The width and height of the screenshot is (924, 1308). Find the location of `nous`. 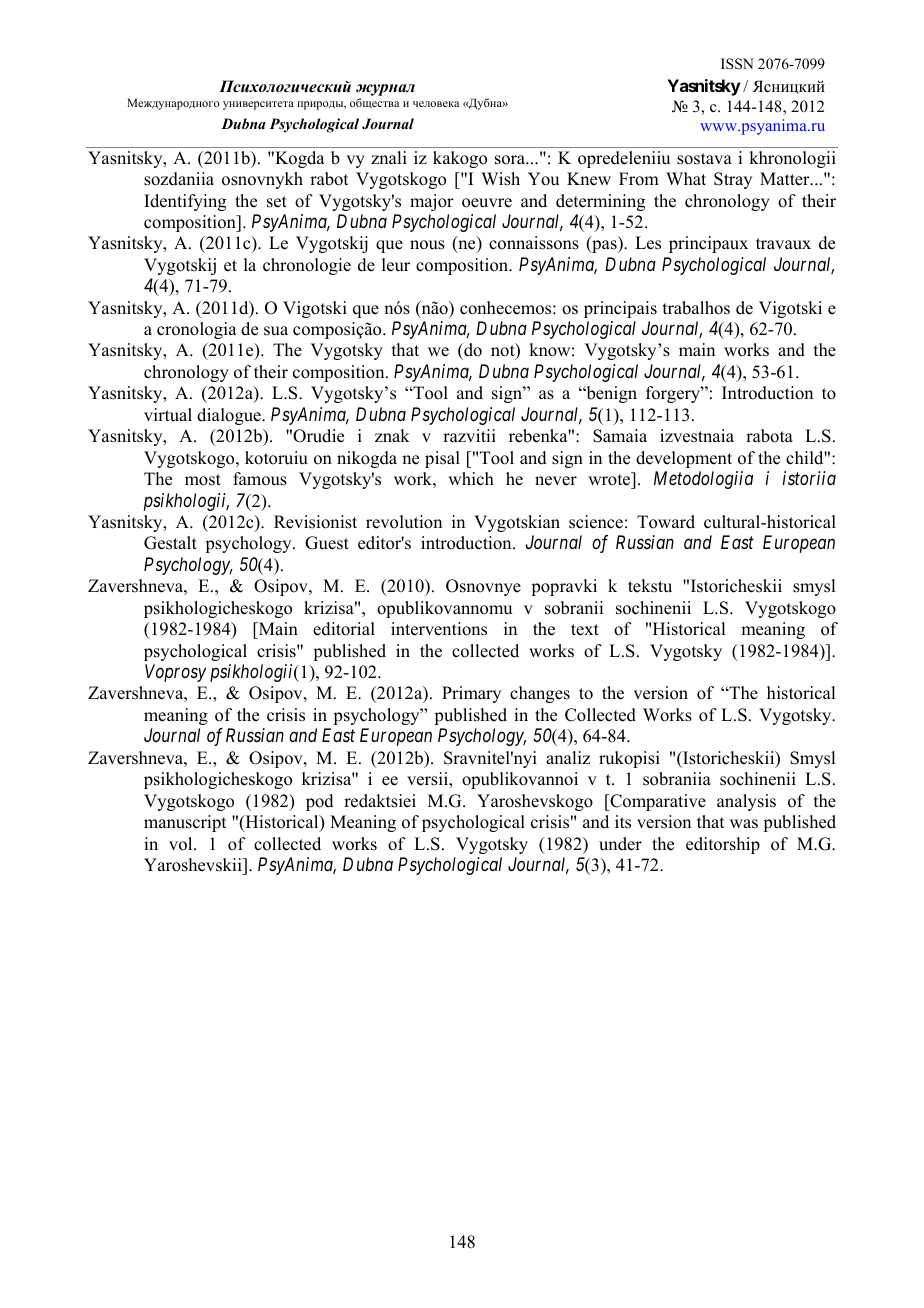

nous is located at coordinates (427, 245).
